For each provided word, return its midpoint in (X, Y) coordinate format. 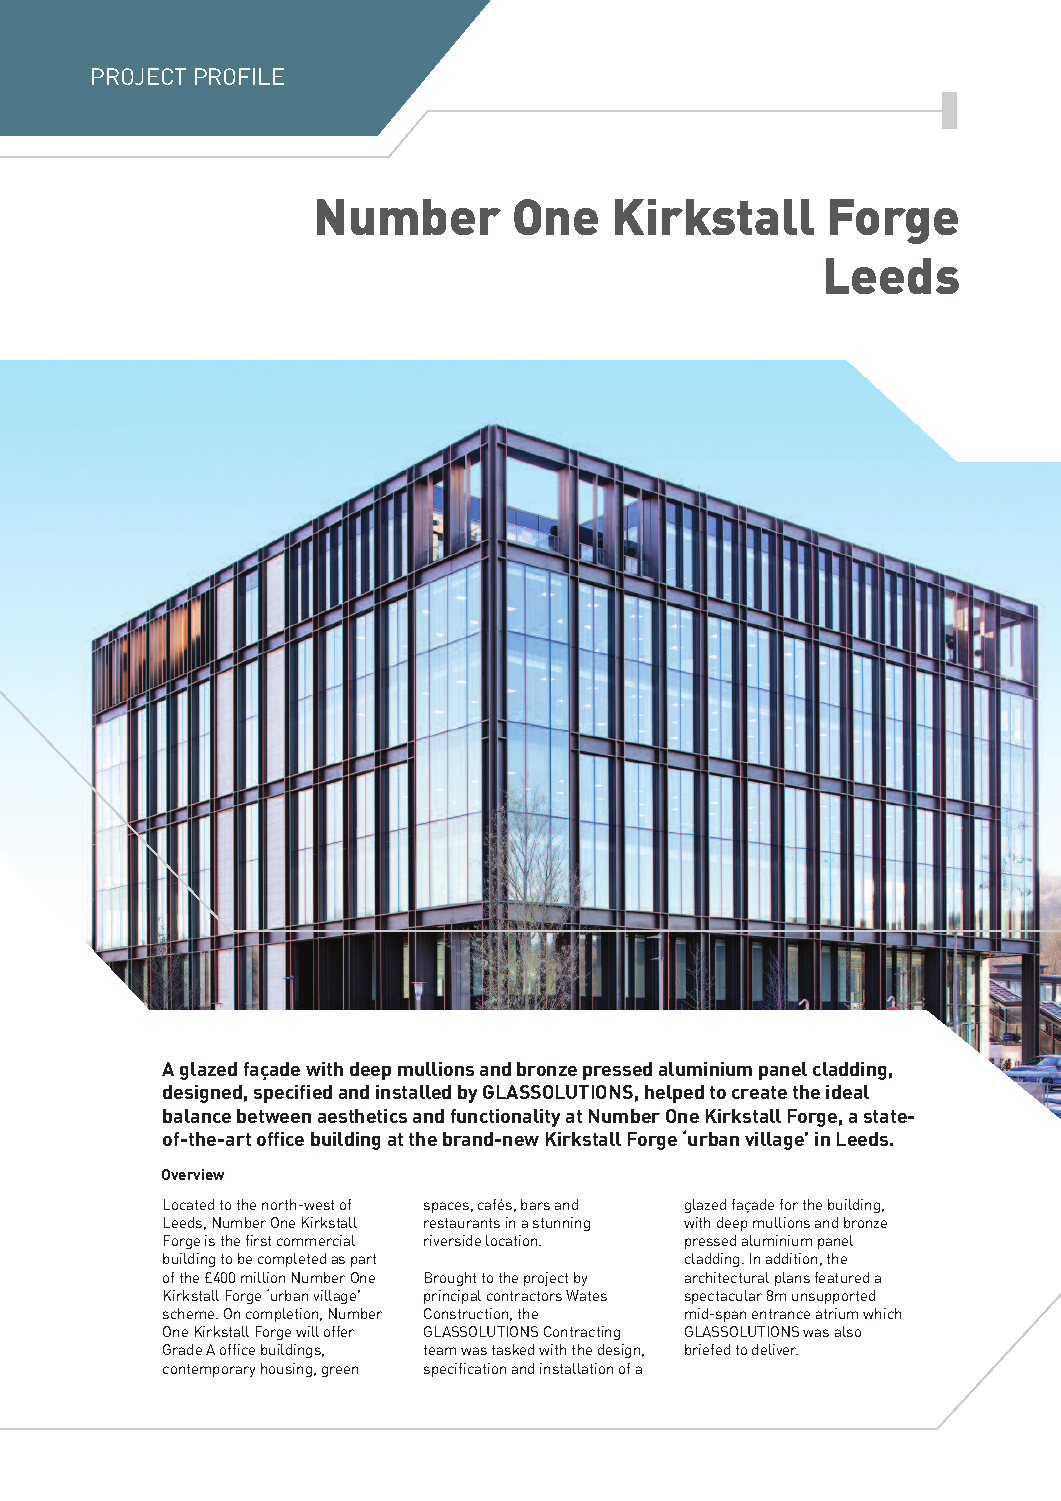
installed (413, 1092)
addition (791, 1258)
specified (293, 1094)
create (759, 1092)
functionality (505, 1118)
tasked (513, 1349)
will (307, 1331)
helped (674, 1094)
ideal (847, 1092)
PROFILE (239, 76)
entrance (781, 1314)
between (274, 1116)
